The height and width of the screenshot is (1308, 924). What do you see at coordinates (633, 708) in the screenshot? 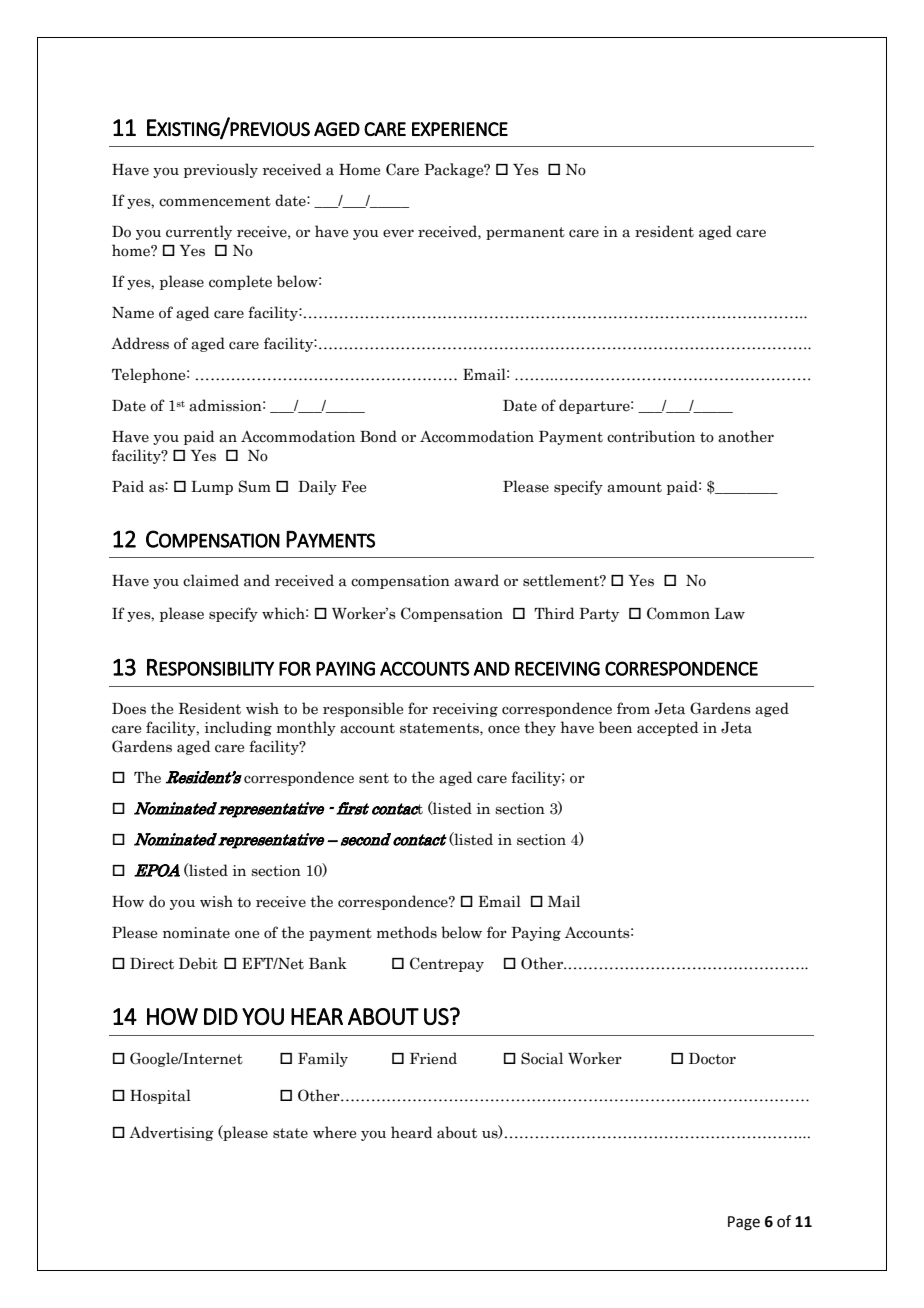
I see `from` at bounding box center [633, 708].
